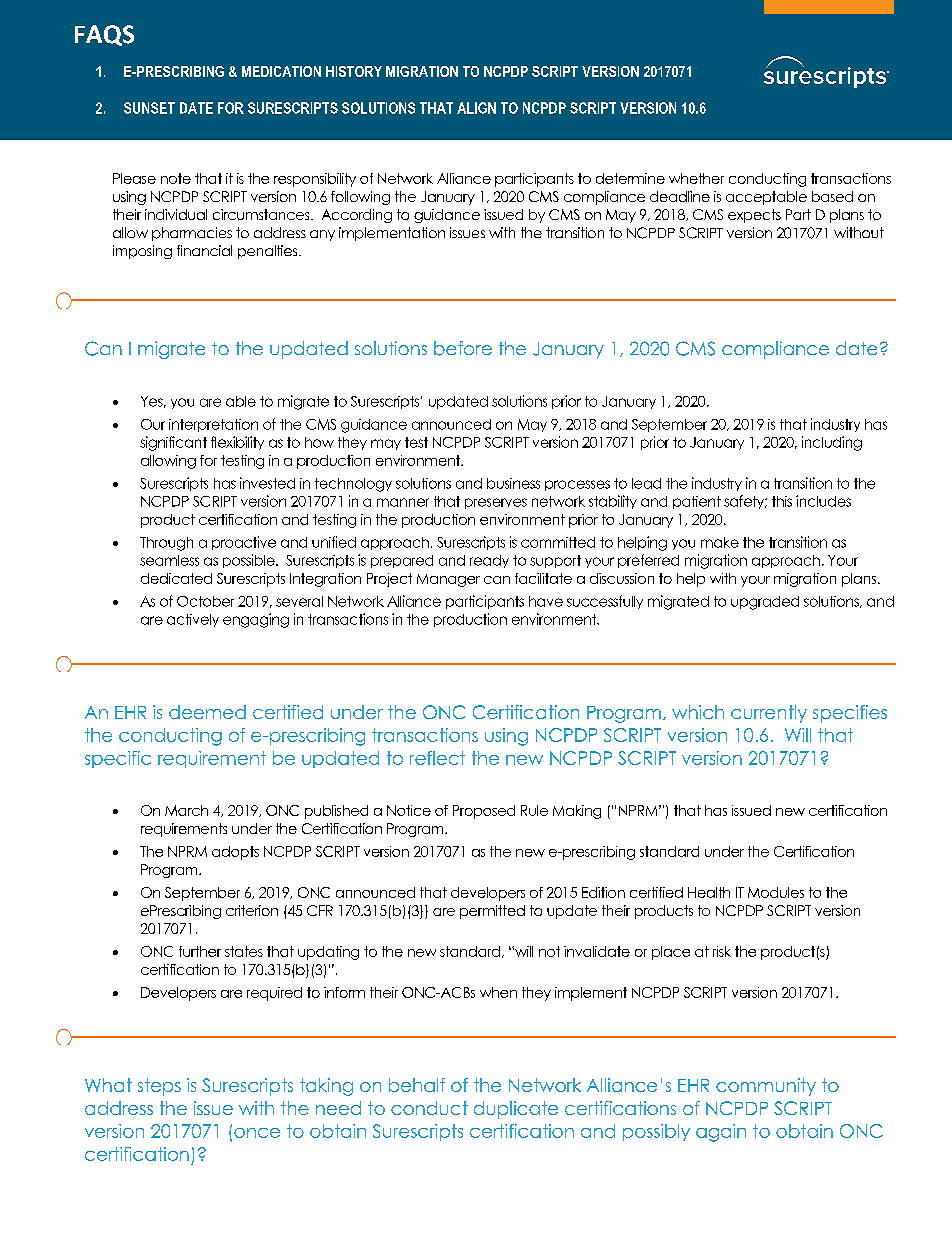  What do you see at coordinates (176, 578) in the screenshot?
I see `dedicated` at bounding box center [176, 578].
